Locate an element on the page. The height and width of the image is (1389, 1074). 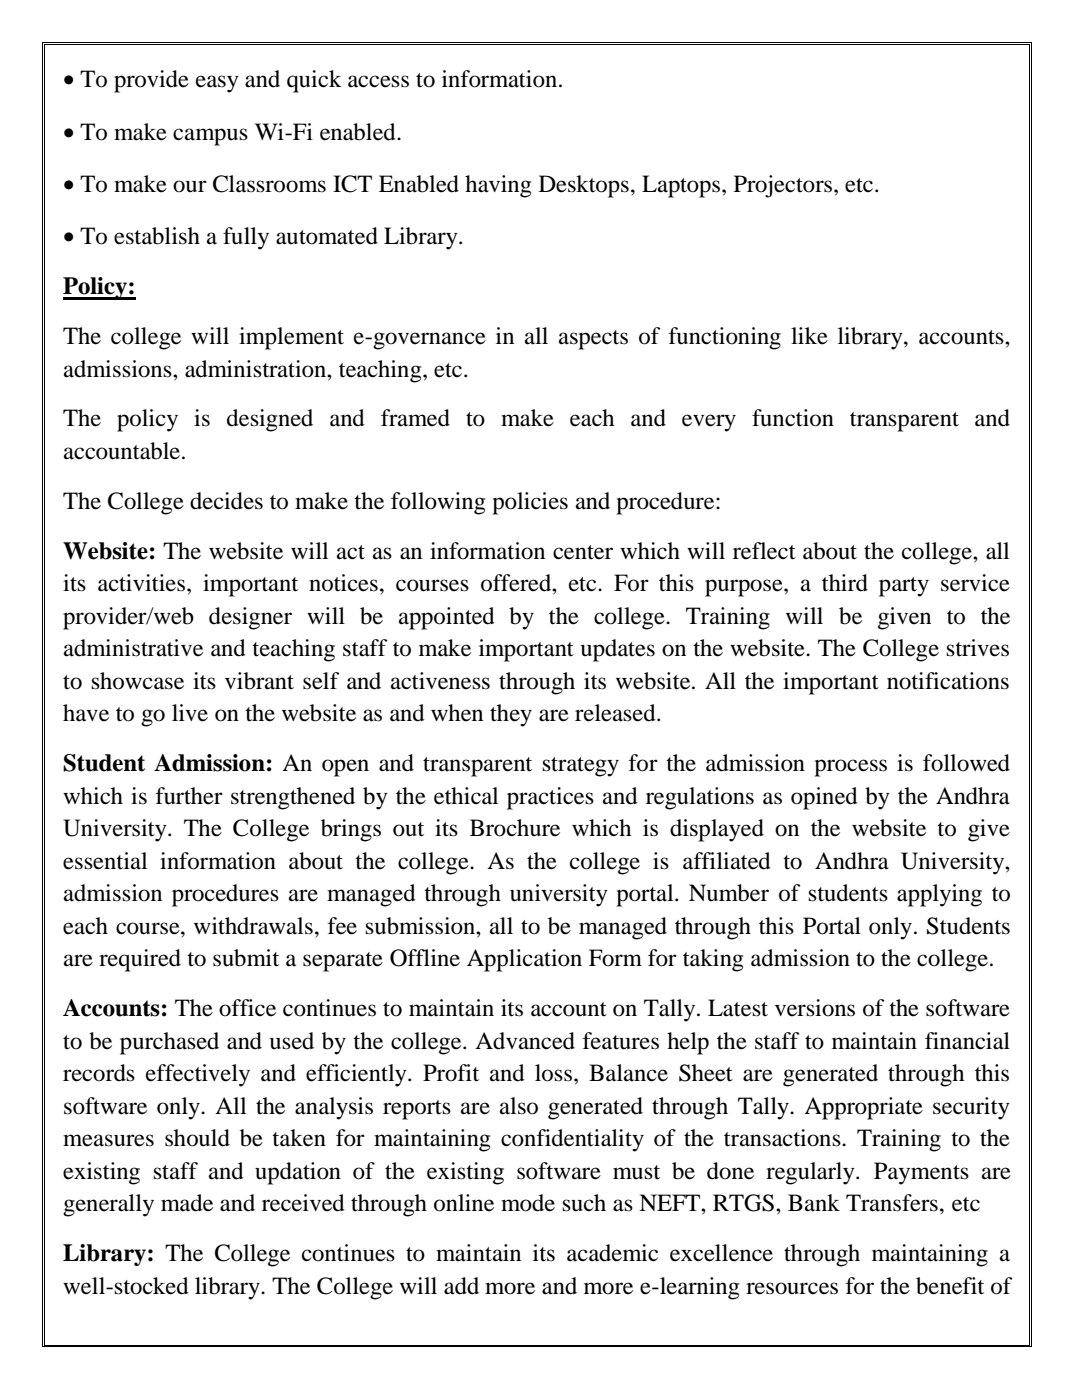
mode is located at coordinates (528, 1203).
